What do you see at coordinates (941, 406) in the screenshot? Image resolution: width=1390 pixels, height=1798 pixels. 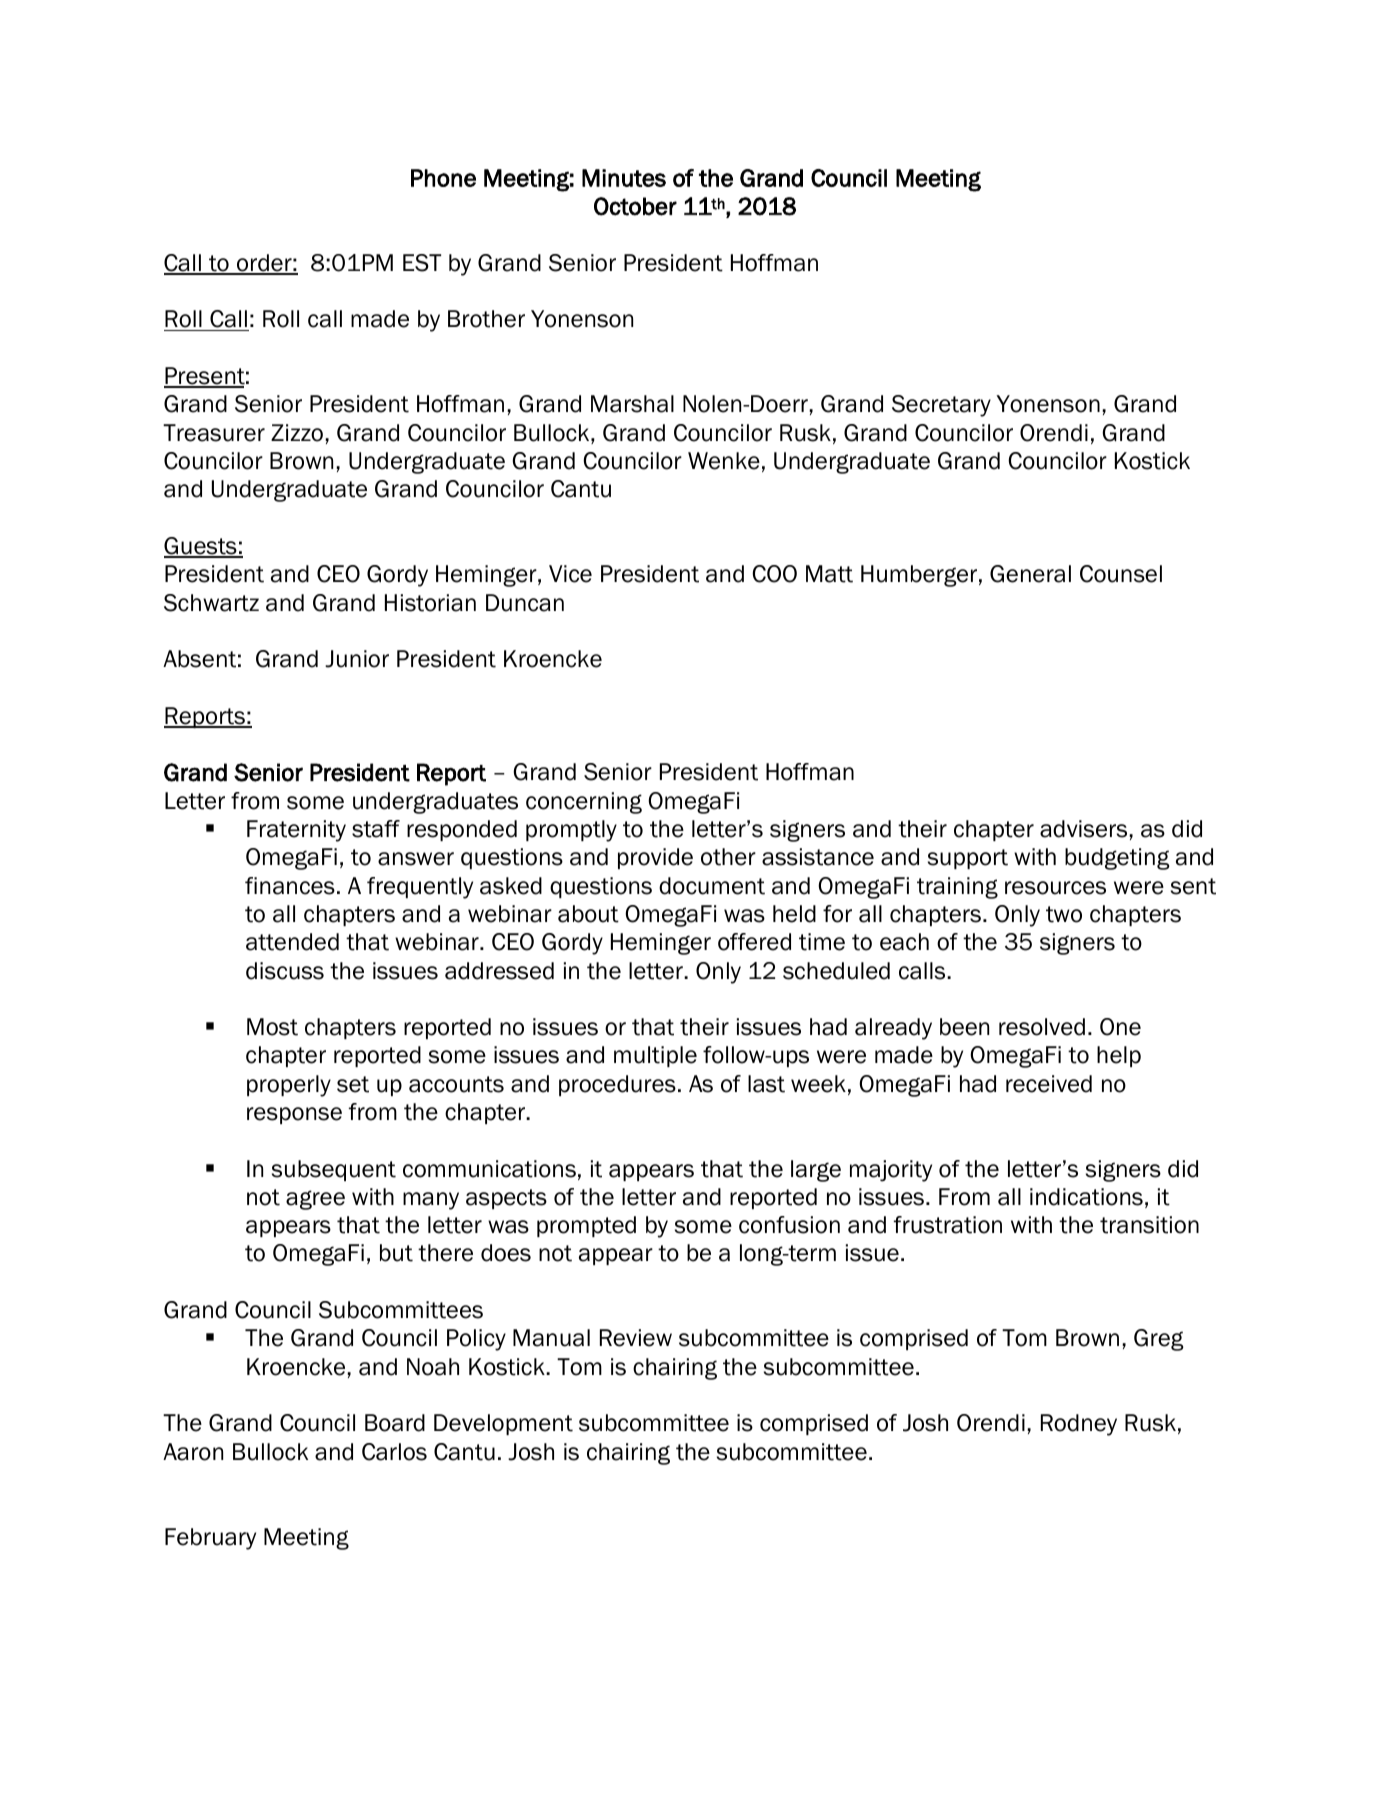 I see `Secretary` at bounding box center [941, 406].
